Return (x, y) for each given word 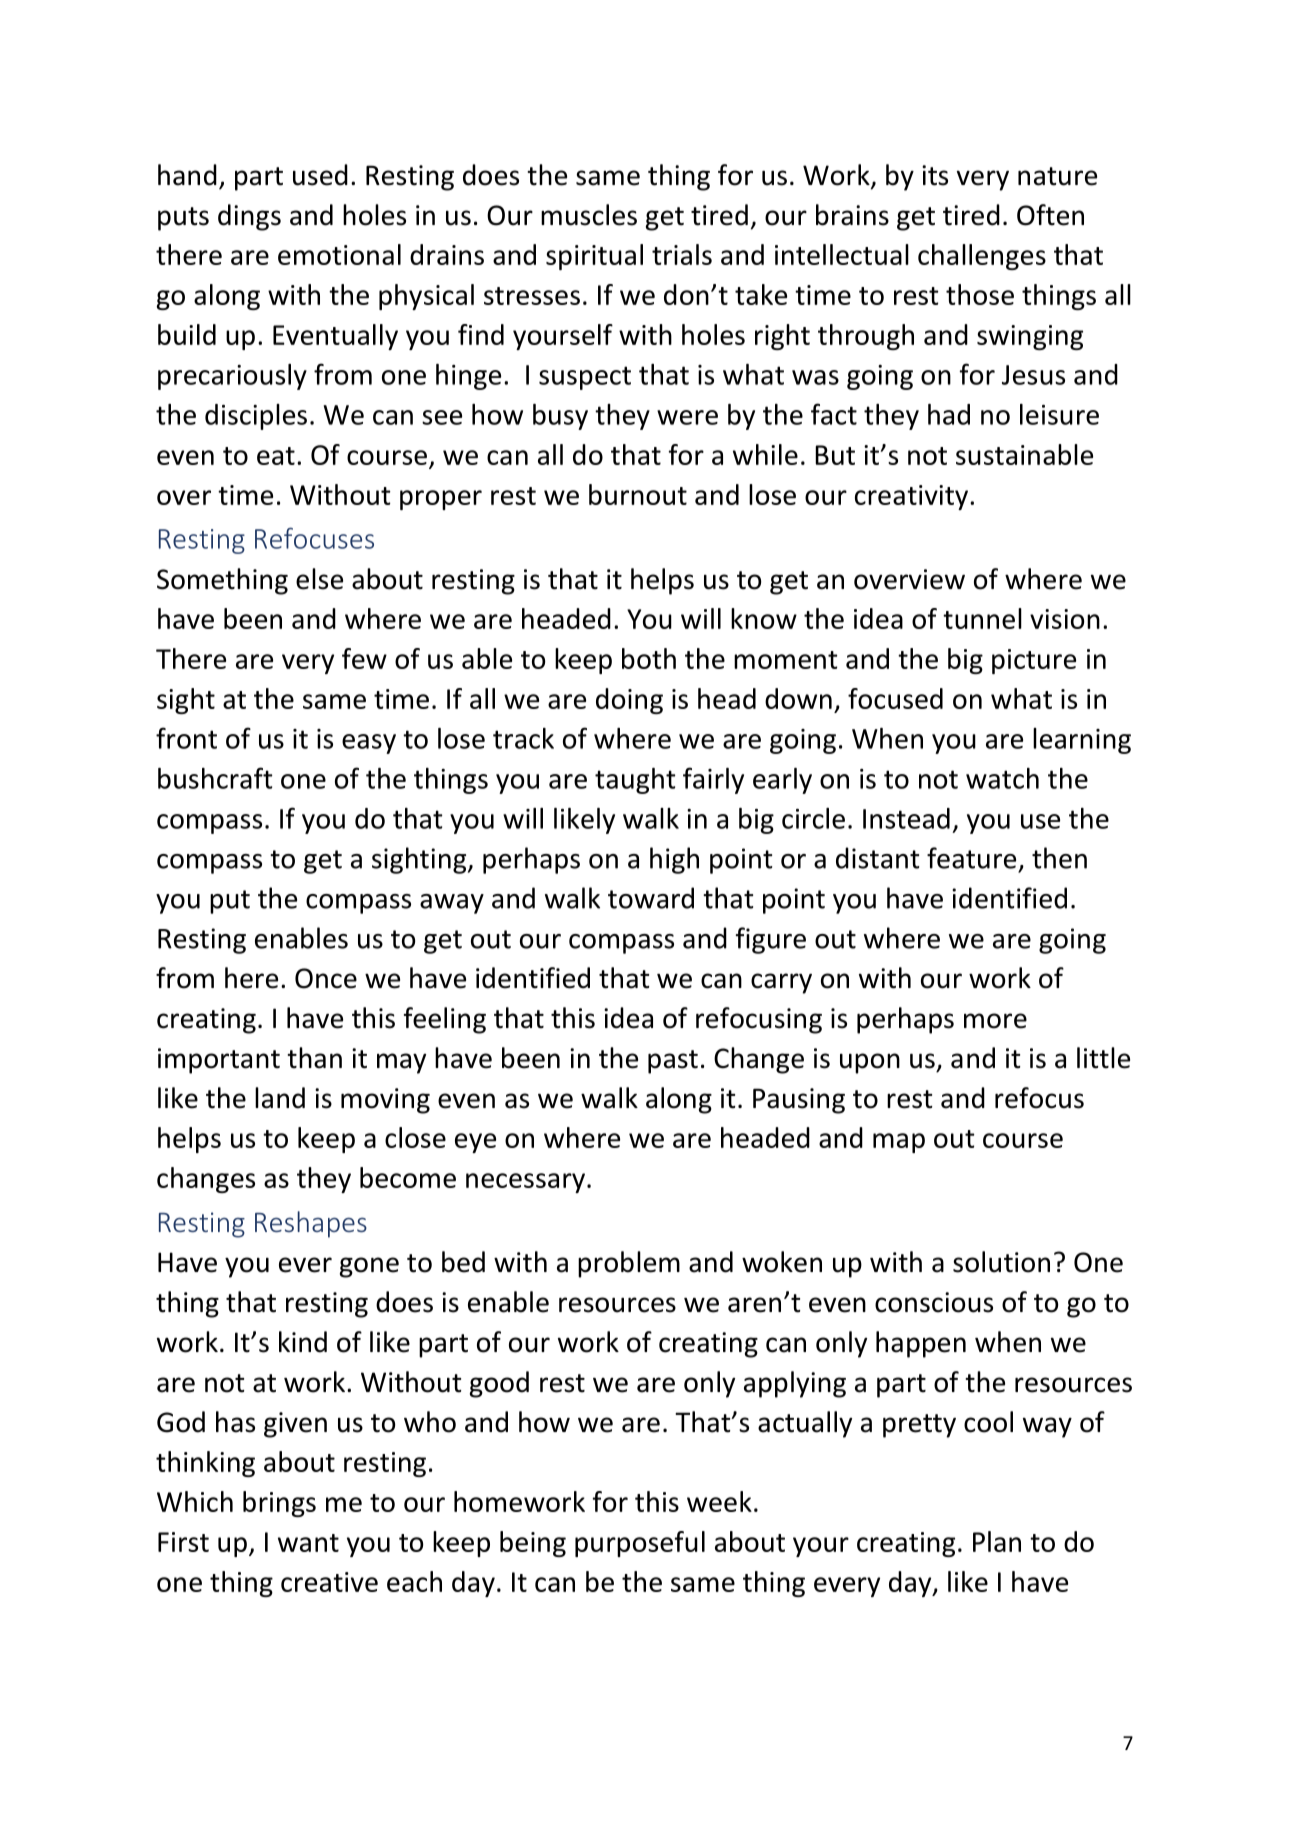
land (280, 1098)
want (308, 1543)
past (673, 1062)
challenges (982, 257)
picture (1034, 661)
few (364, 658)
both (649, 658)
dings (249, 217)
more (995, 1021)
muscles (589, 215)
